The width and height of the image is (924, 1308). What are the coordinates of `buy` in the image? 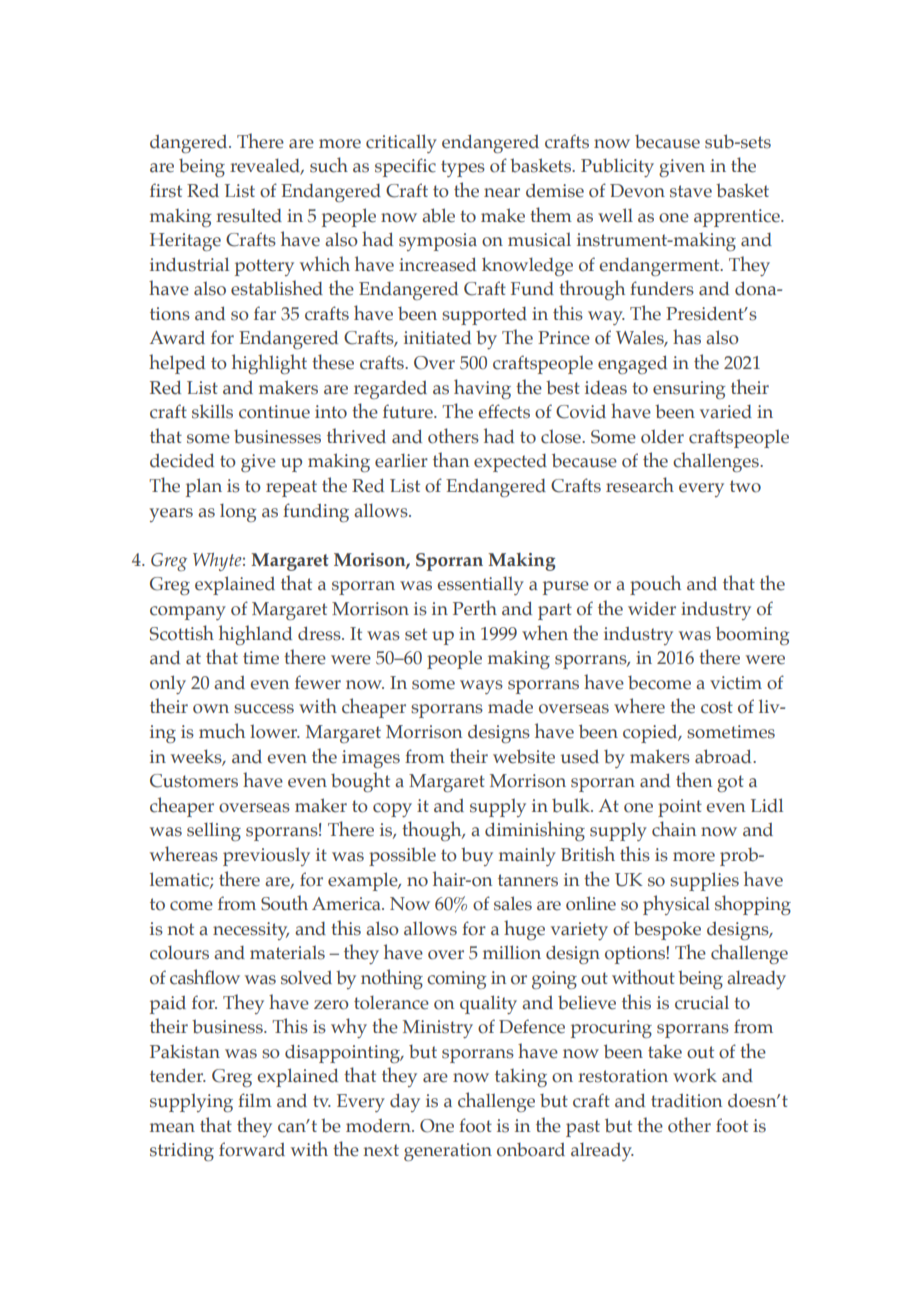 It's located at (477, 856).
